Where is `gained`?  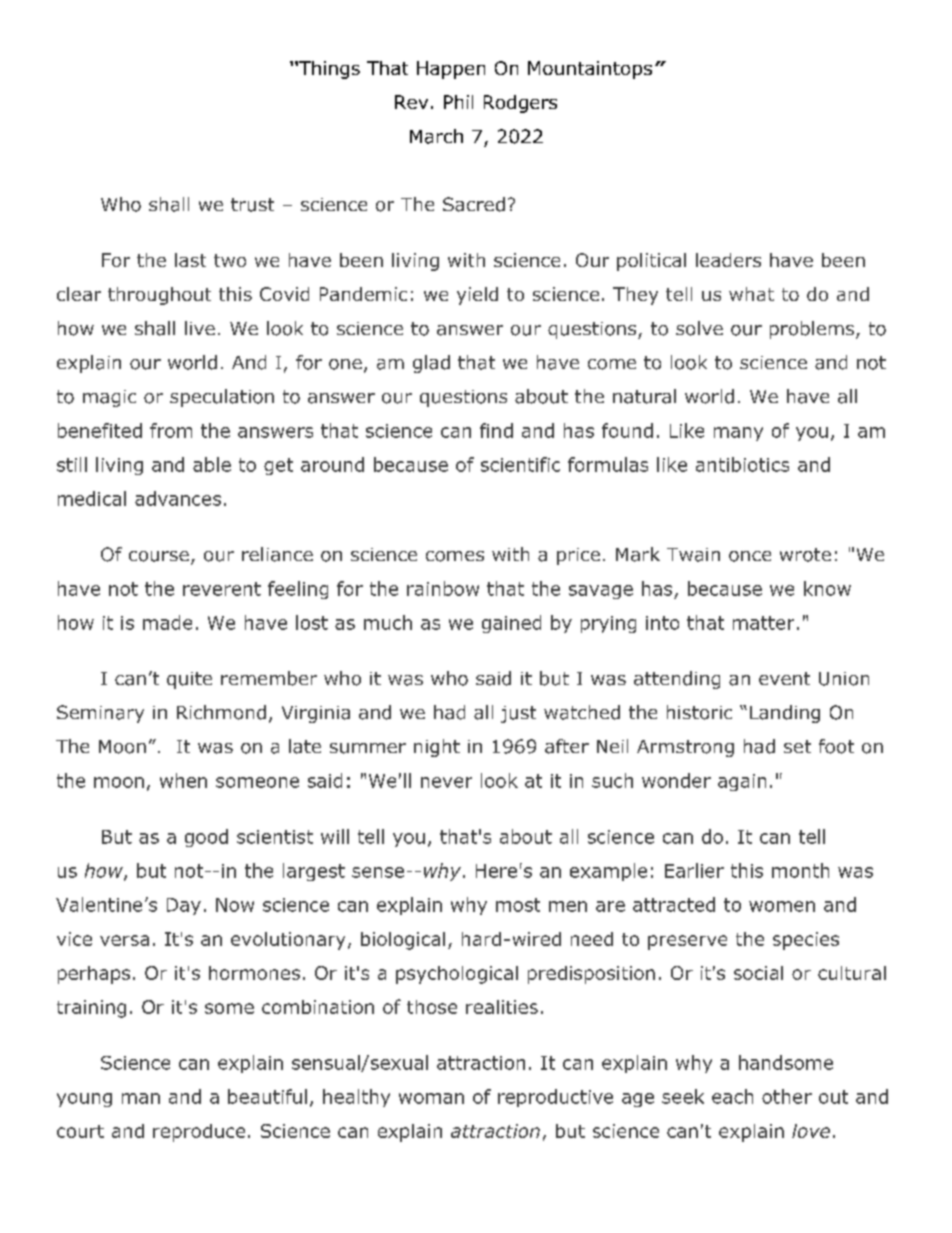
gained is located at coordinates (511, 624).
